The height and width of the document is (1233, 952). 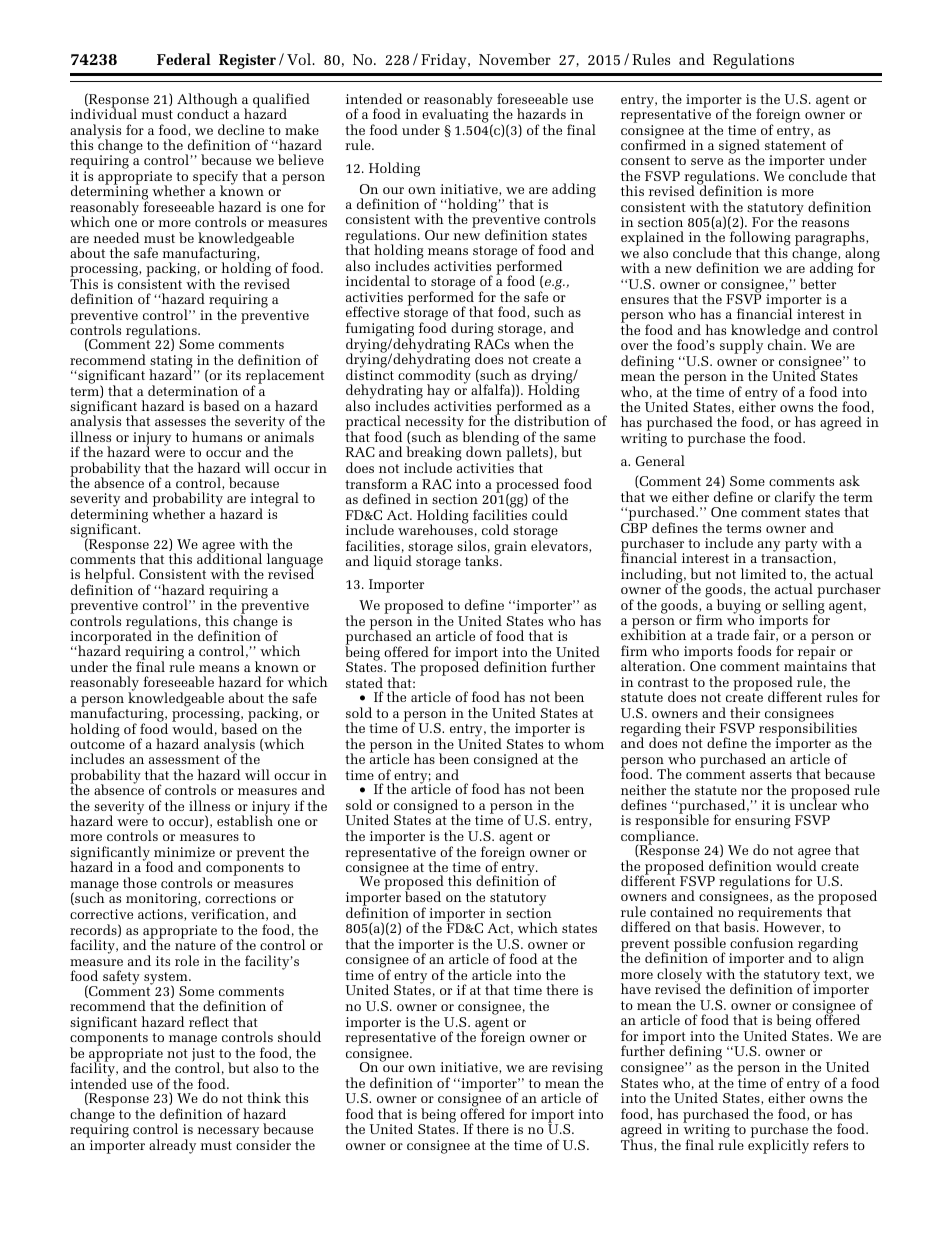 I want to click on assesses, so click(x=180, y=422).
